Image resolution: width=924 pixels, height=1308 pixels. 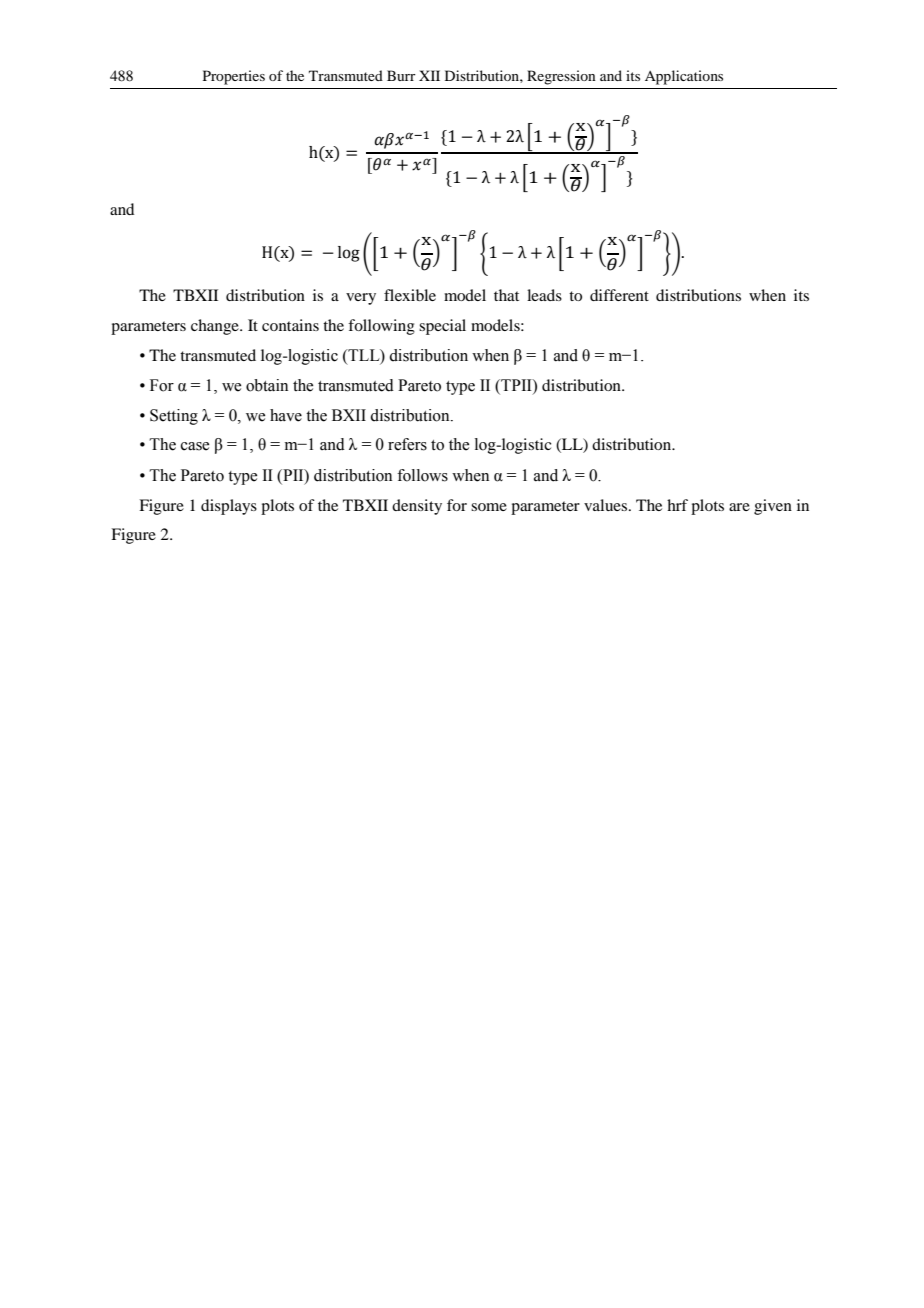 What do you see at coordinates (407, 444) in the screenshot?
I see `refers` at bounding box center [407, 444].
